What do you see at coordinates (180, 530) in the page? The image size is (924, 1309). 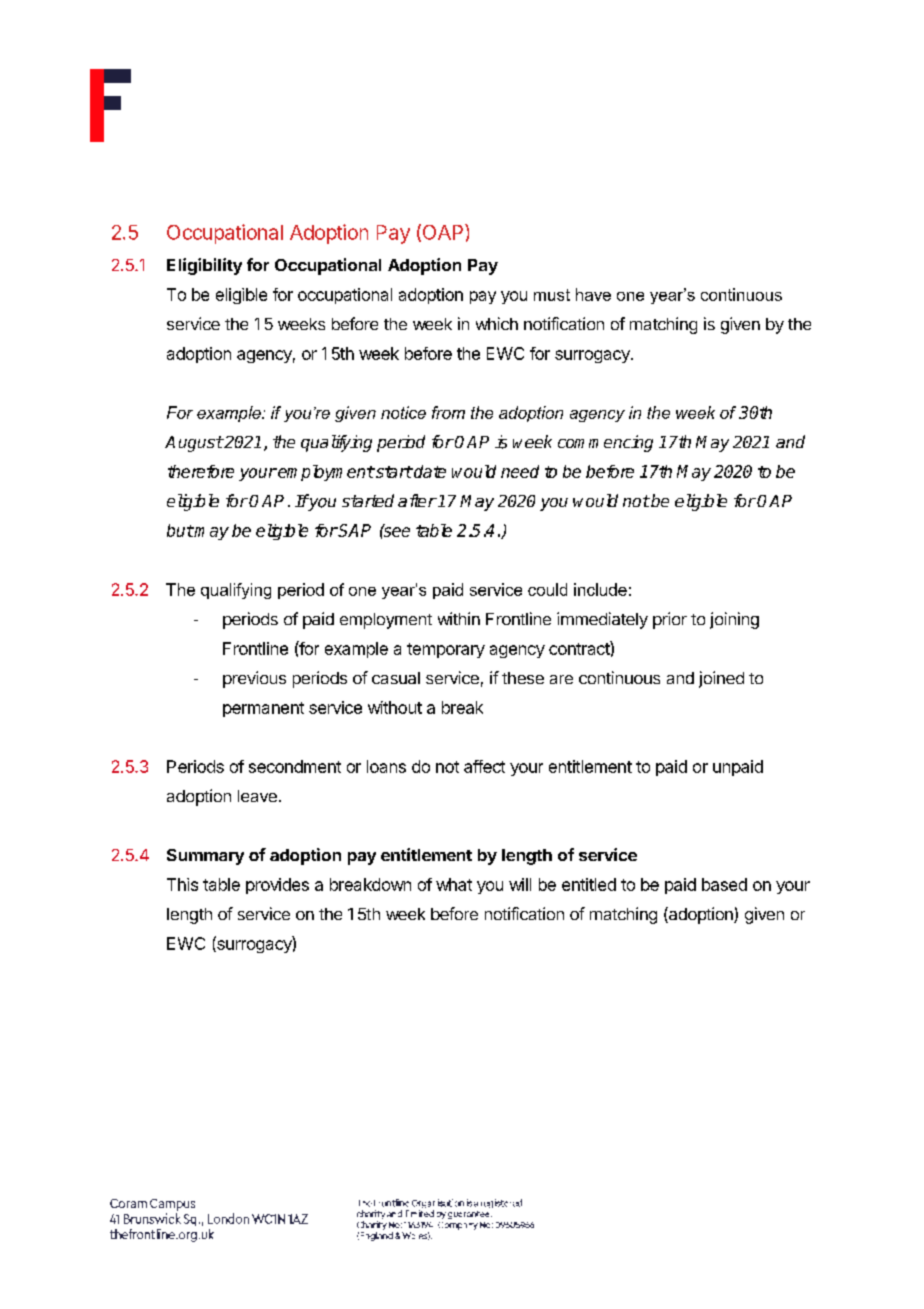 I see `but` at bounding box center [180, 530].
